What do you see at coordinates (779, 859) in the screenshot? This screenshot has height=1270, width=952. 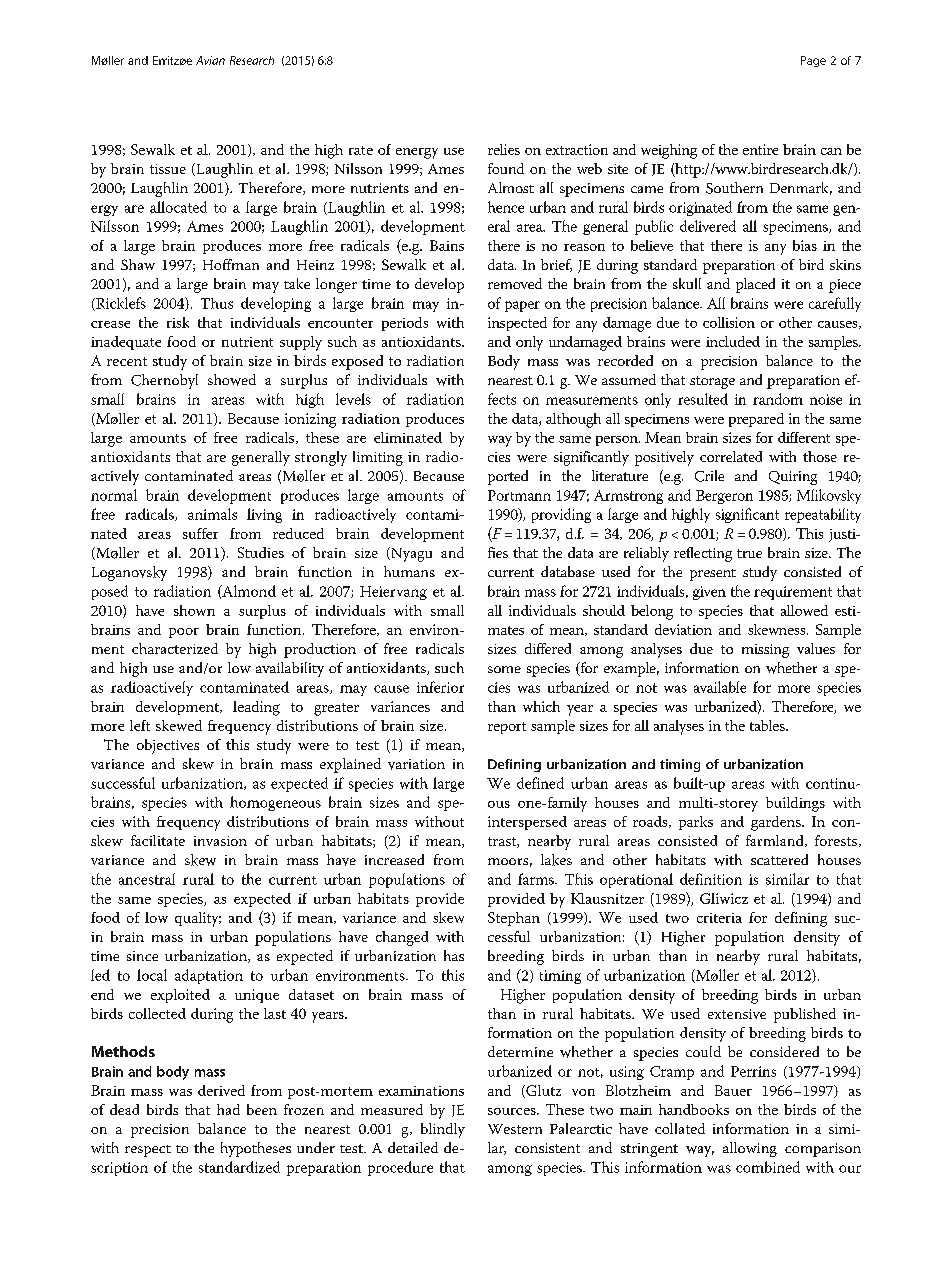 I see `scattered` at bounding box center [779, 859].
